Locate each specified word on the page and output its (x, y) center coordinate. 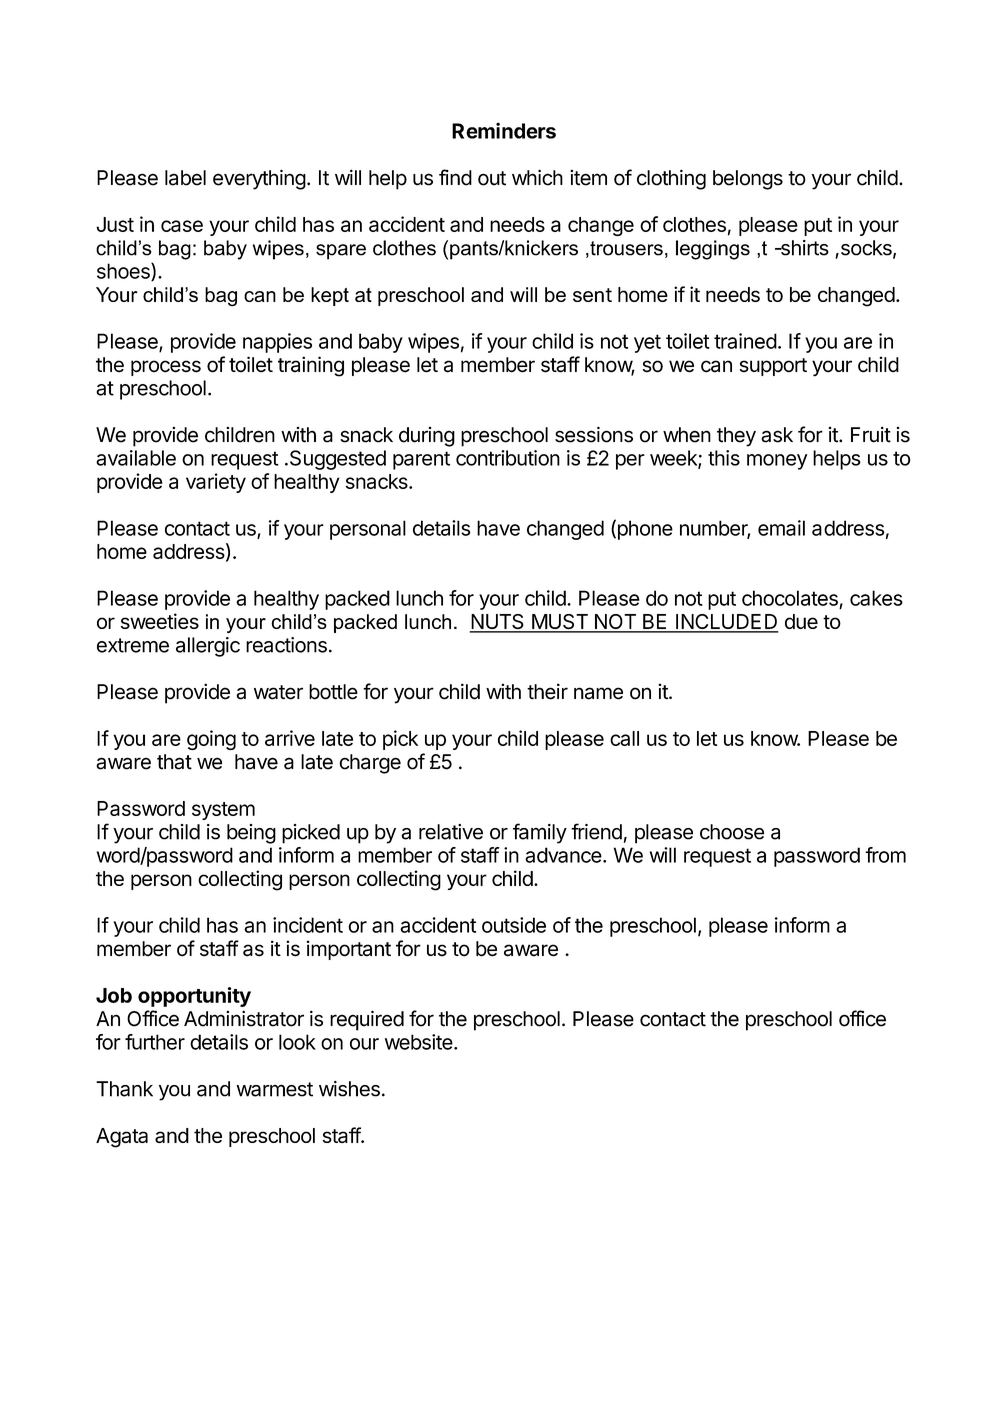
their (547, 691)
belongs (748, 180)
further (155, 1042)
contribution (508, 458)
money (777, 462)
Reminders (504, 130)
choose (732, 832)
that (174, 762)
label (185, 178)
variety (216, 483)
